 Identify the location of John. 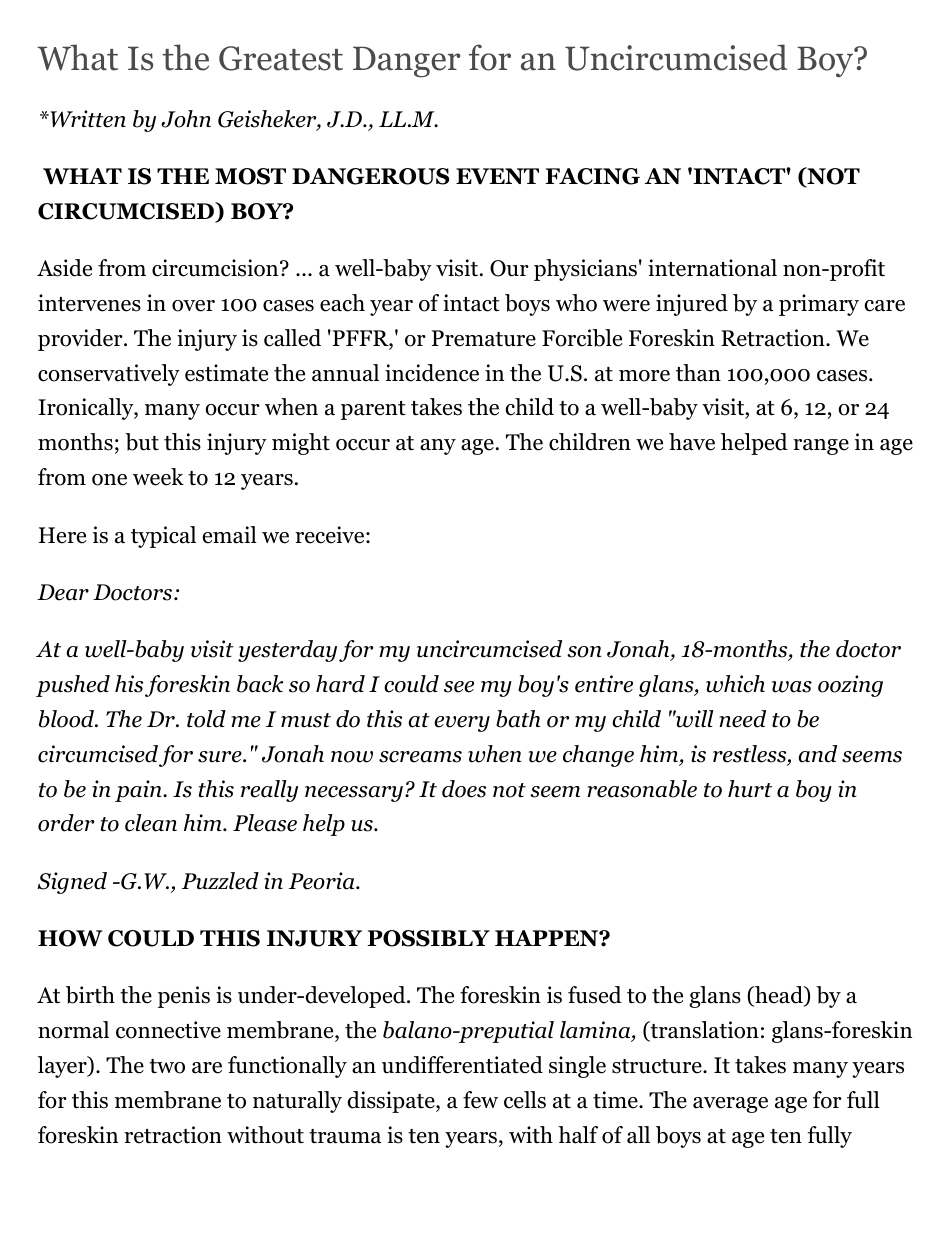
(186, 119).
